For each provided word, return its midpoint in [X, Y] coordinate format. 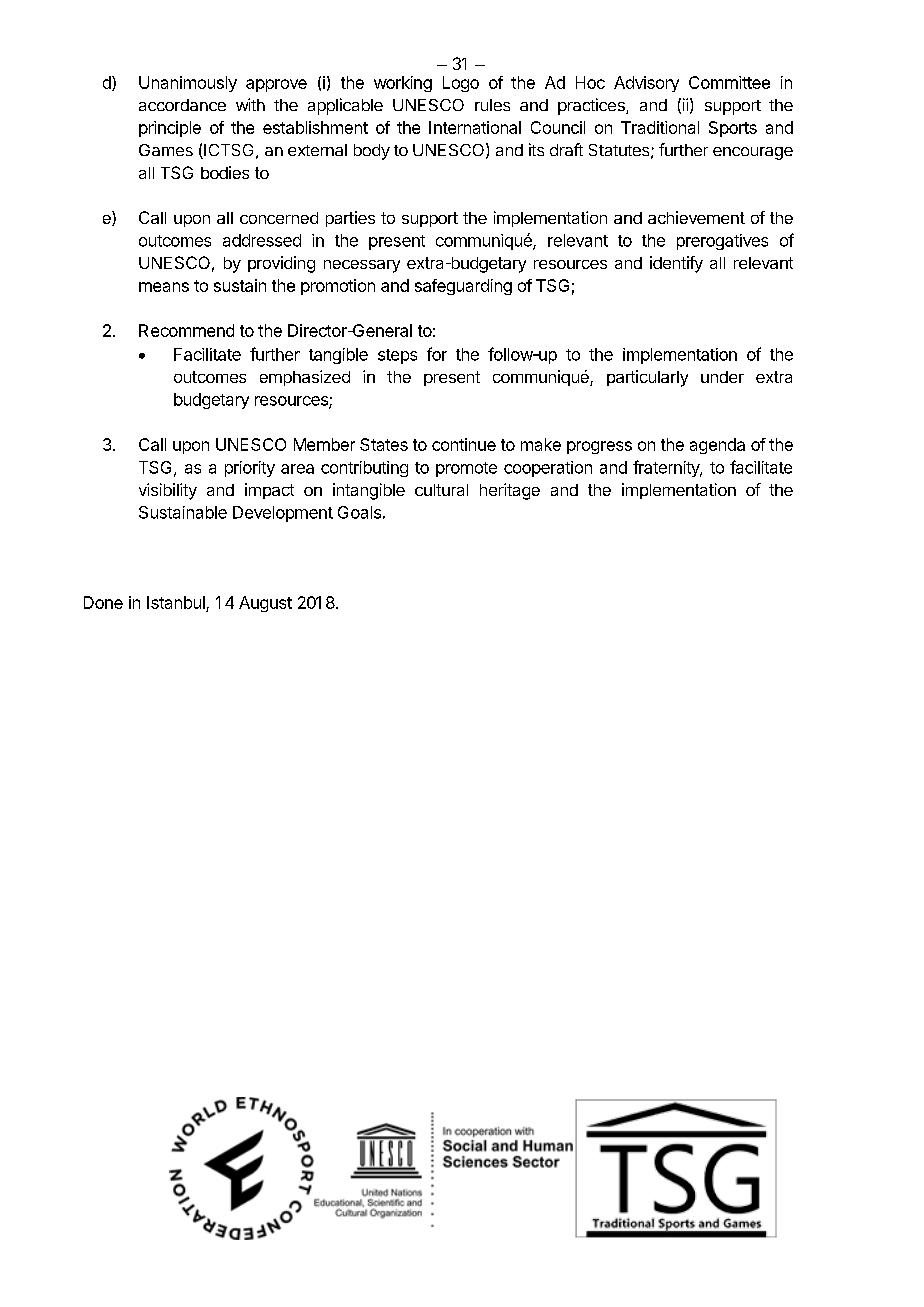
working [403, 84]
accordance [182, 105]
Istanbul [176, 602]
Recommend [186, 330]
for [437, 354]
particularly [647, 378]
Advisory [646, 84]
